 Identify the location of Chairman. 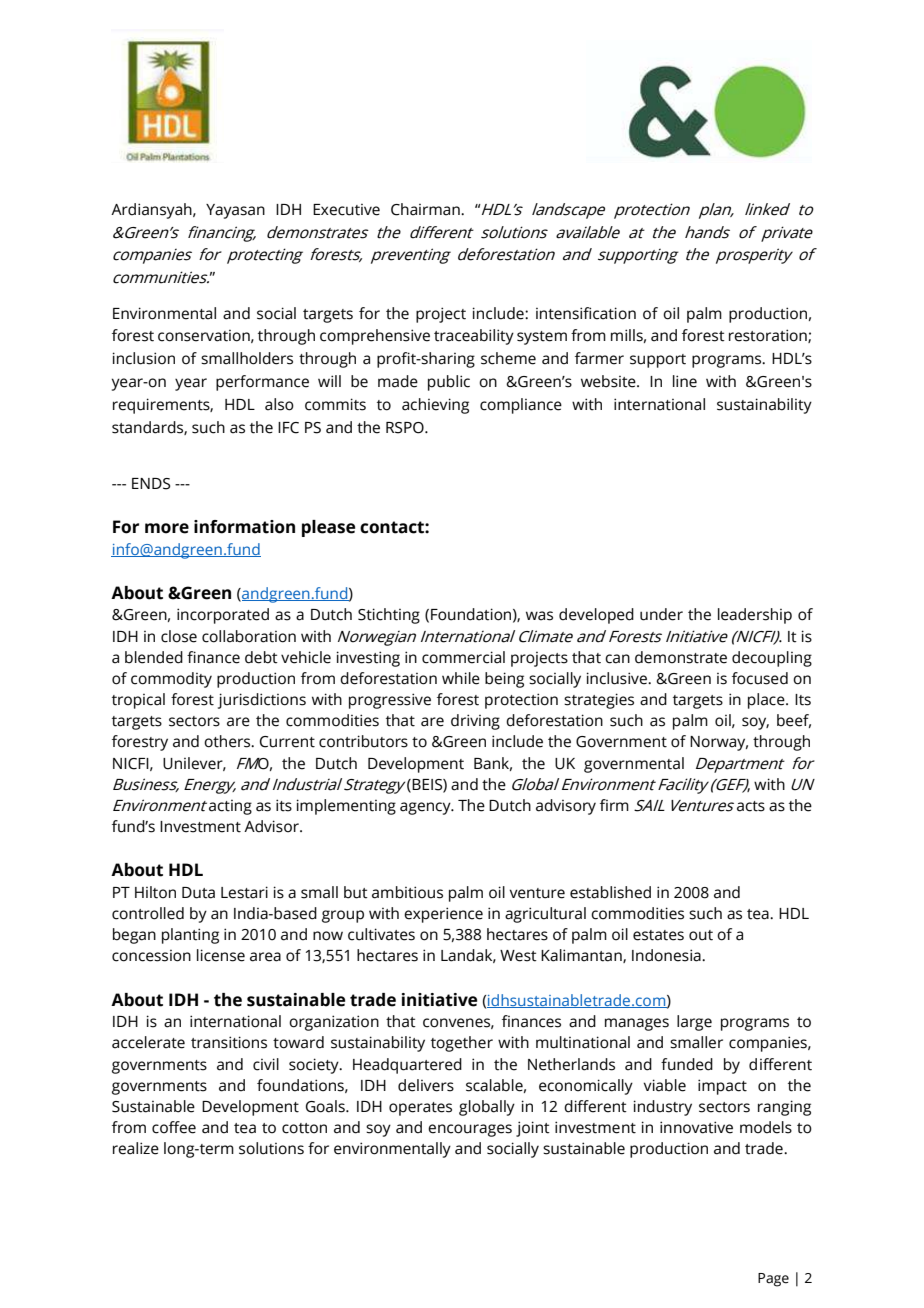
(426, 209).
